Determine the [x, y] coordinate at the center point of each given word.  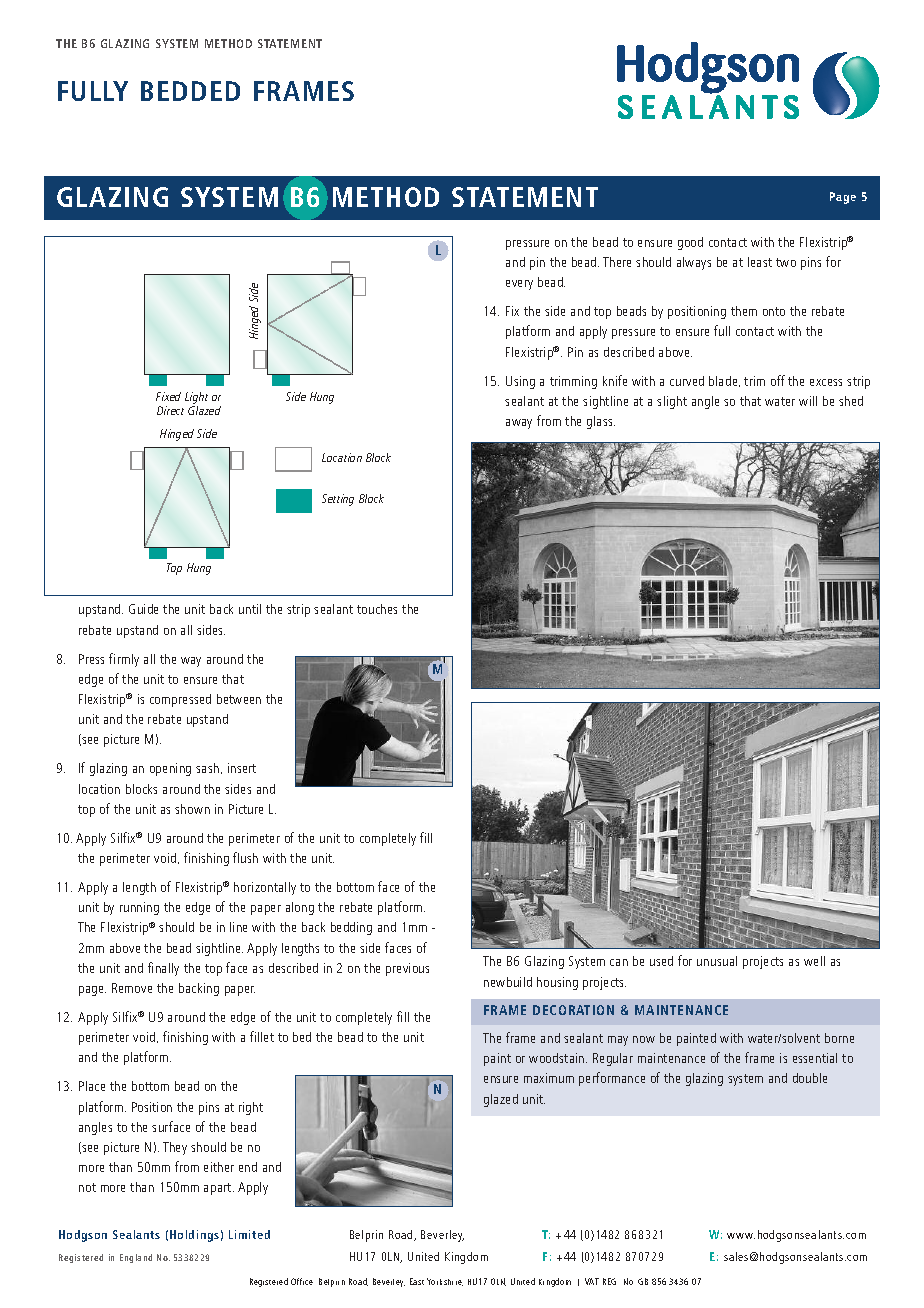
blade [724, 381]
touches [377, 609]
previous [407, 969]
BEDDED [190, 91]
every [519, 285]
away [519, 424]
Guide [143, 609]
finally [163, 969]
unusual [717, 961]
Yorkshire [445, 1282]
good [690, 243]
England [136, 1258]
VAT [592, 1281]
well [814, 961]
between [239, 699]
